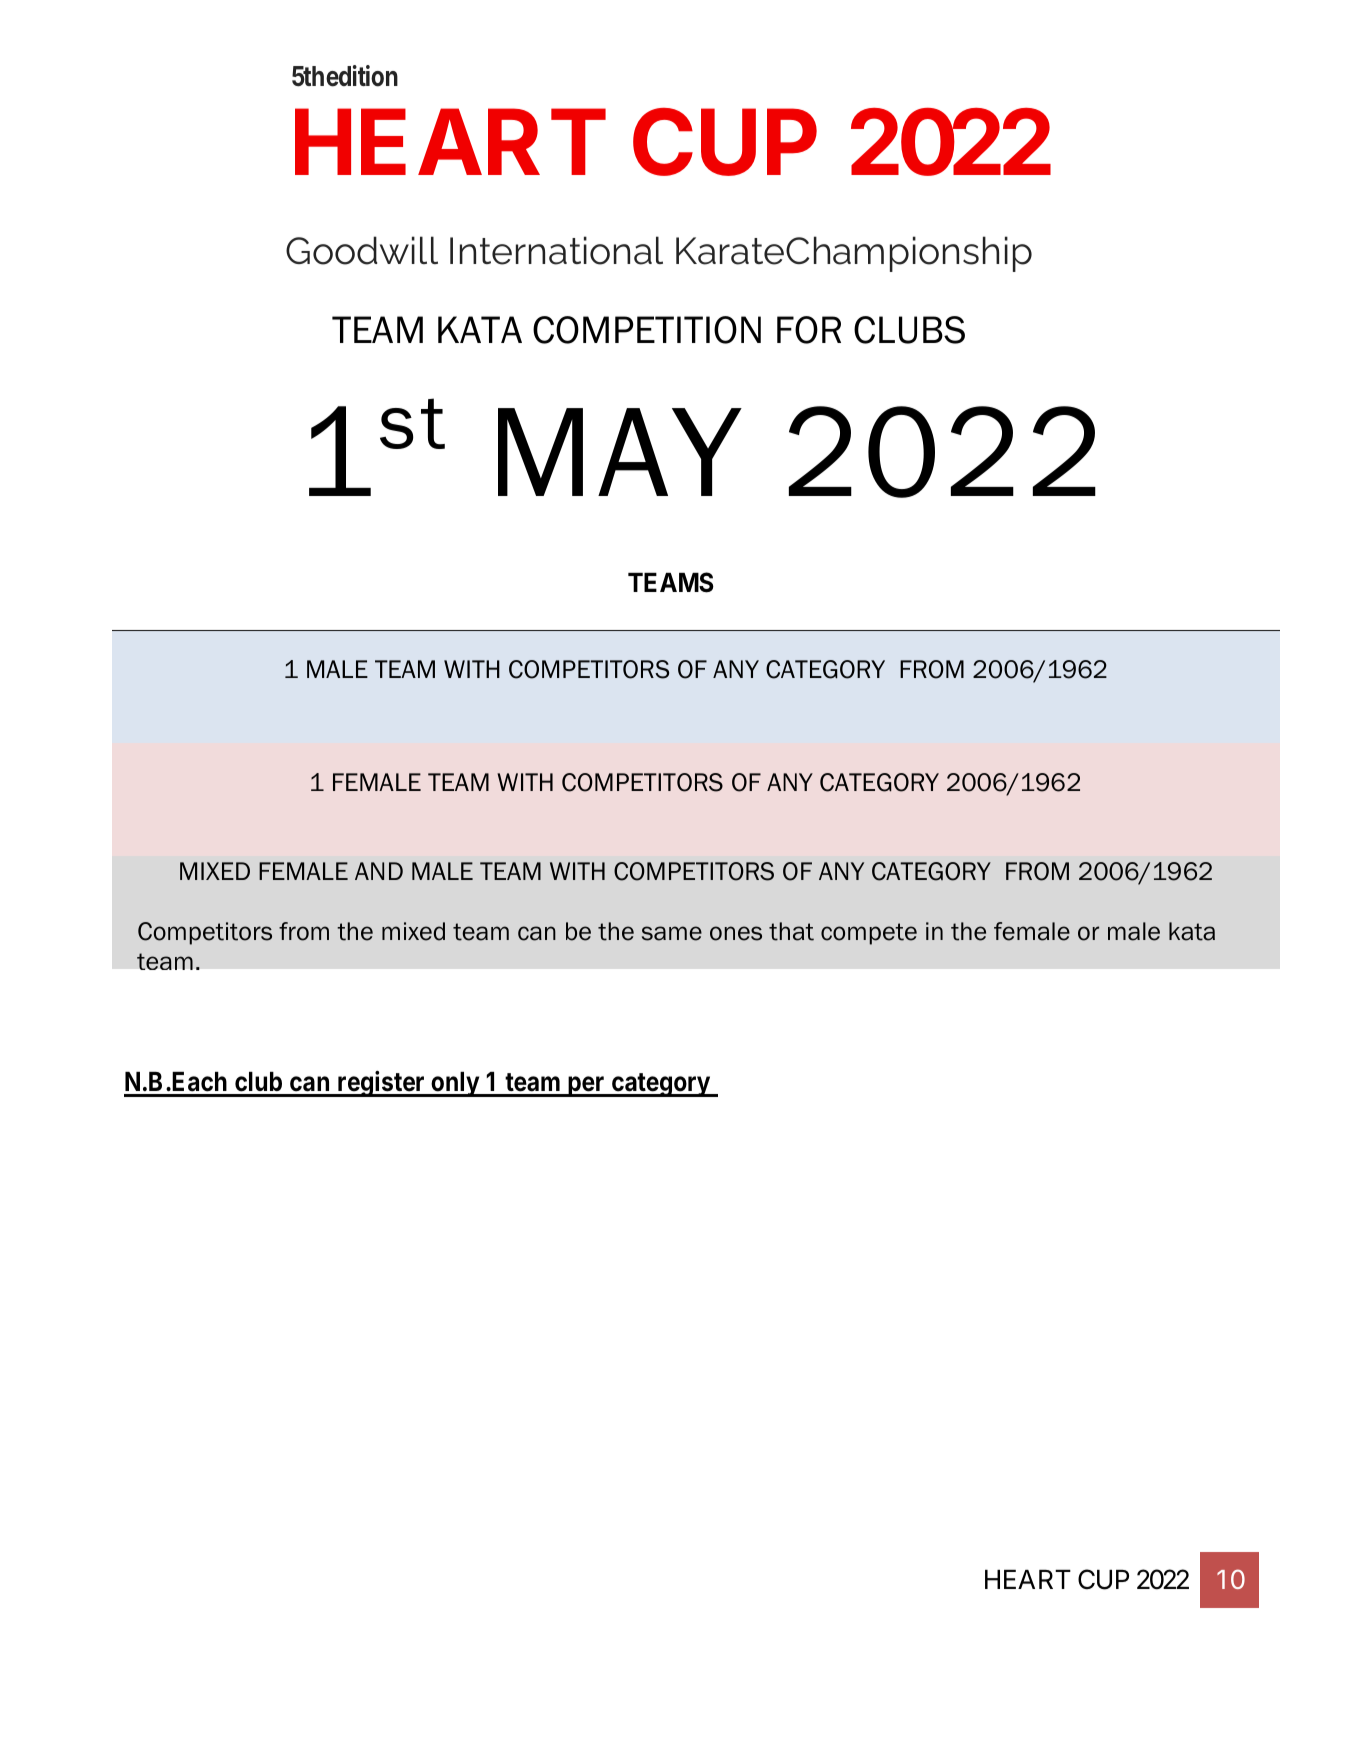  What do you see at coordinates (556, 250) in the page?
I see `International` at bounding box center [556, 250].
